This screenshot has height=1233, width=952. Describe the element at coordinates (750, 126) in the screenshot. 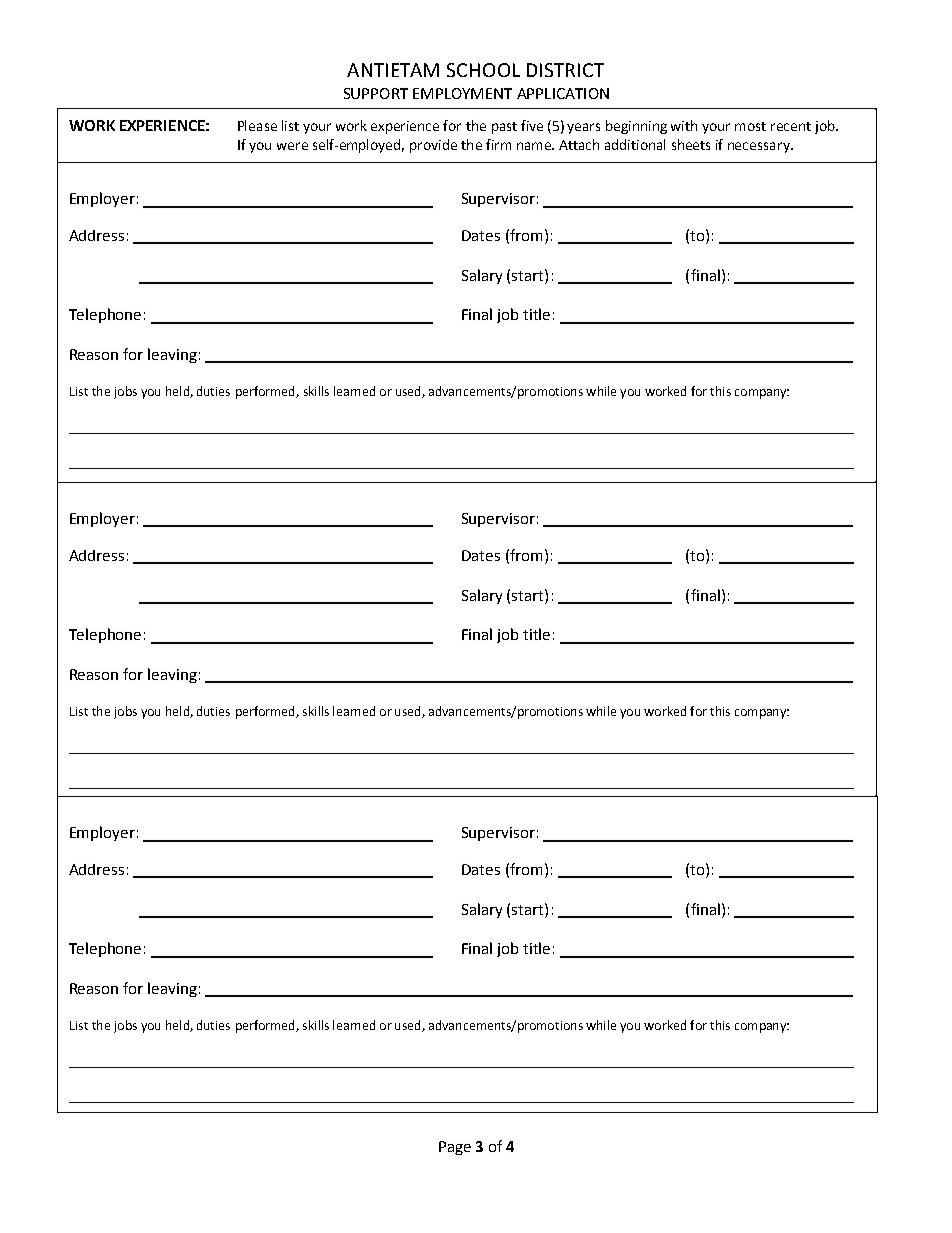

I see `most` at that location.
